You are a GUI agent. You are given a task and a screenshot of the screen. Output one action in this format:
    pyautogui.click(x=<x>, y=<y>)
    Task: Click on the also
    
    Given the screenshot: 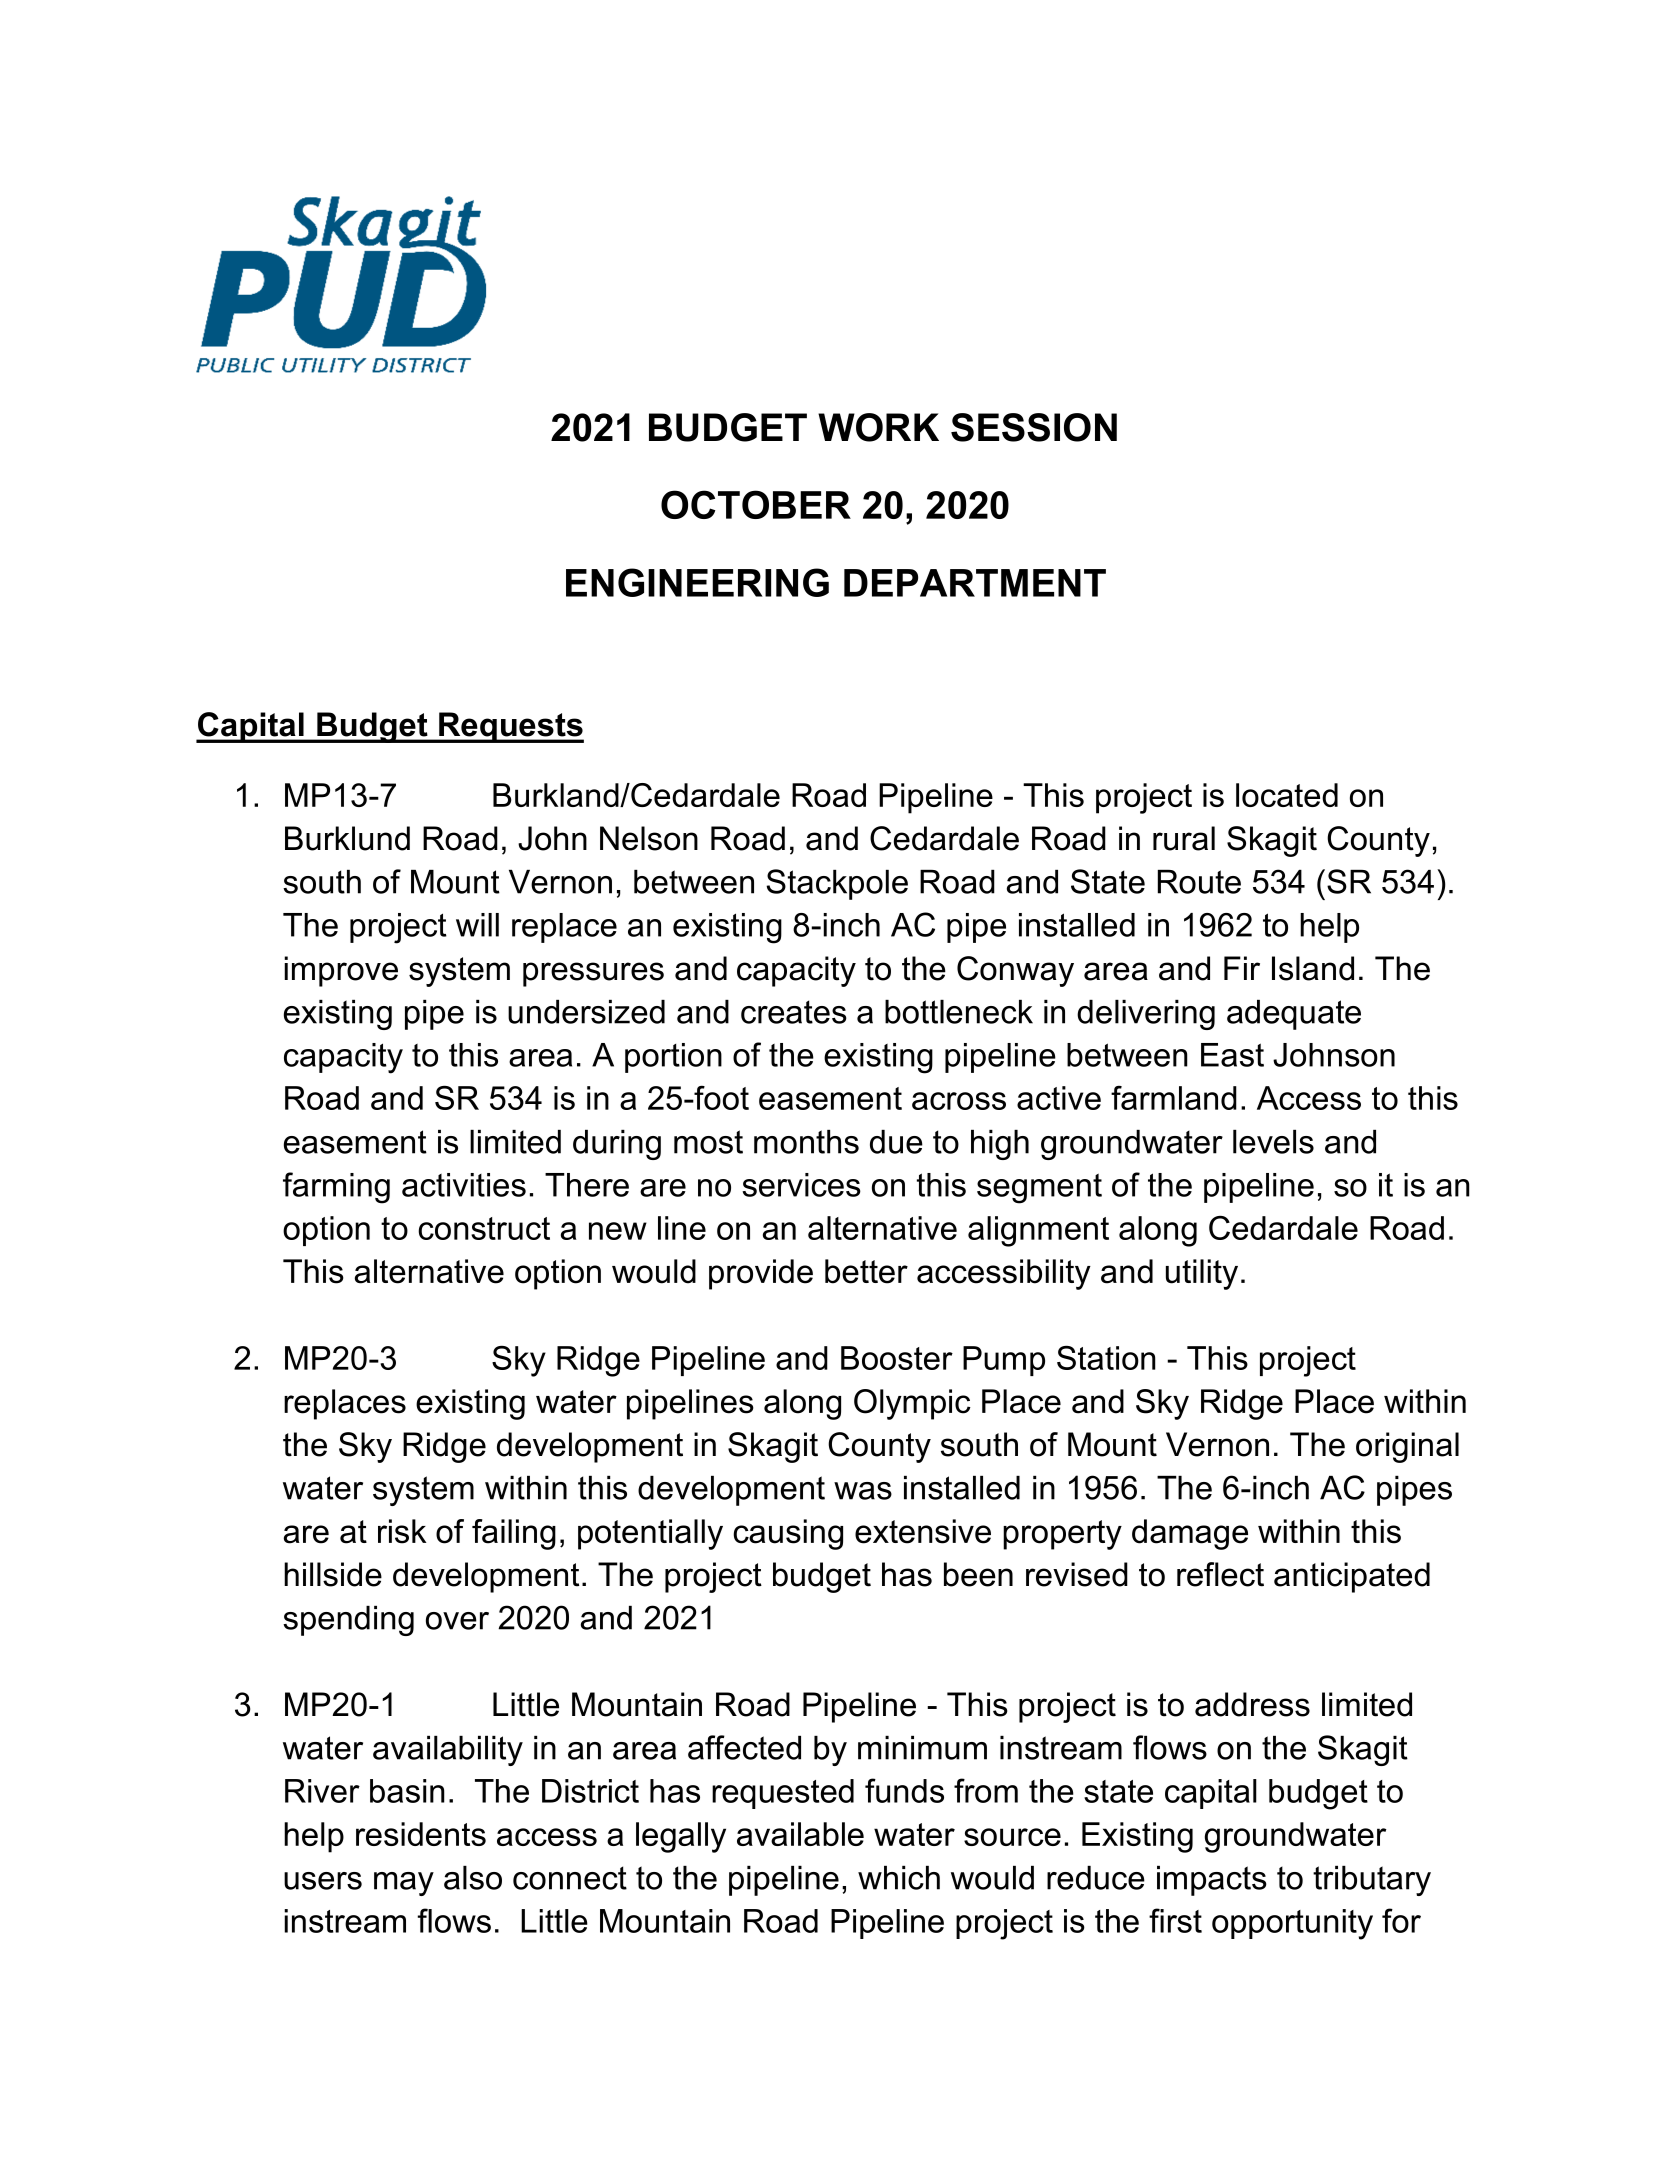 What is the action you would take?
    pyautogui.click(x=473, y=1878)
